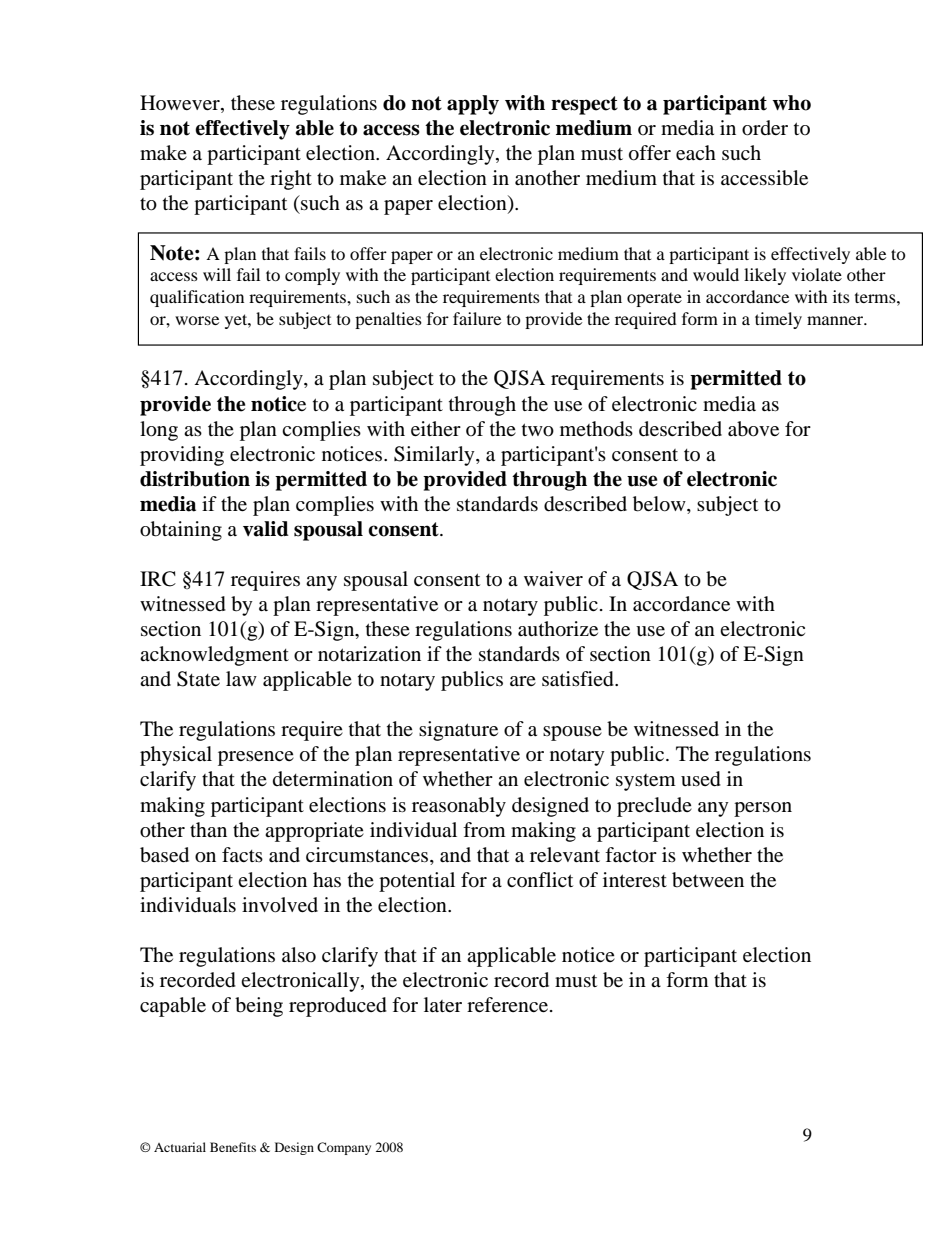  What do you see at coordinates (181, 104) in the page?
I see `However` at bounding box center [181, 104].
